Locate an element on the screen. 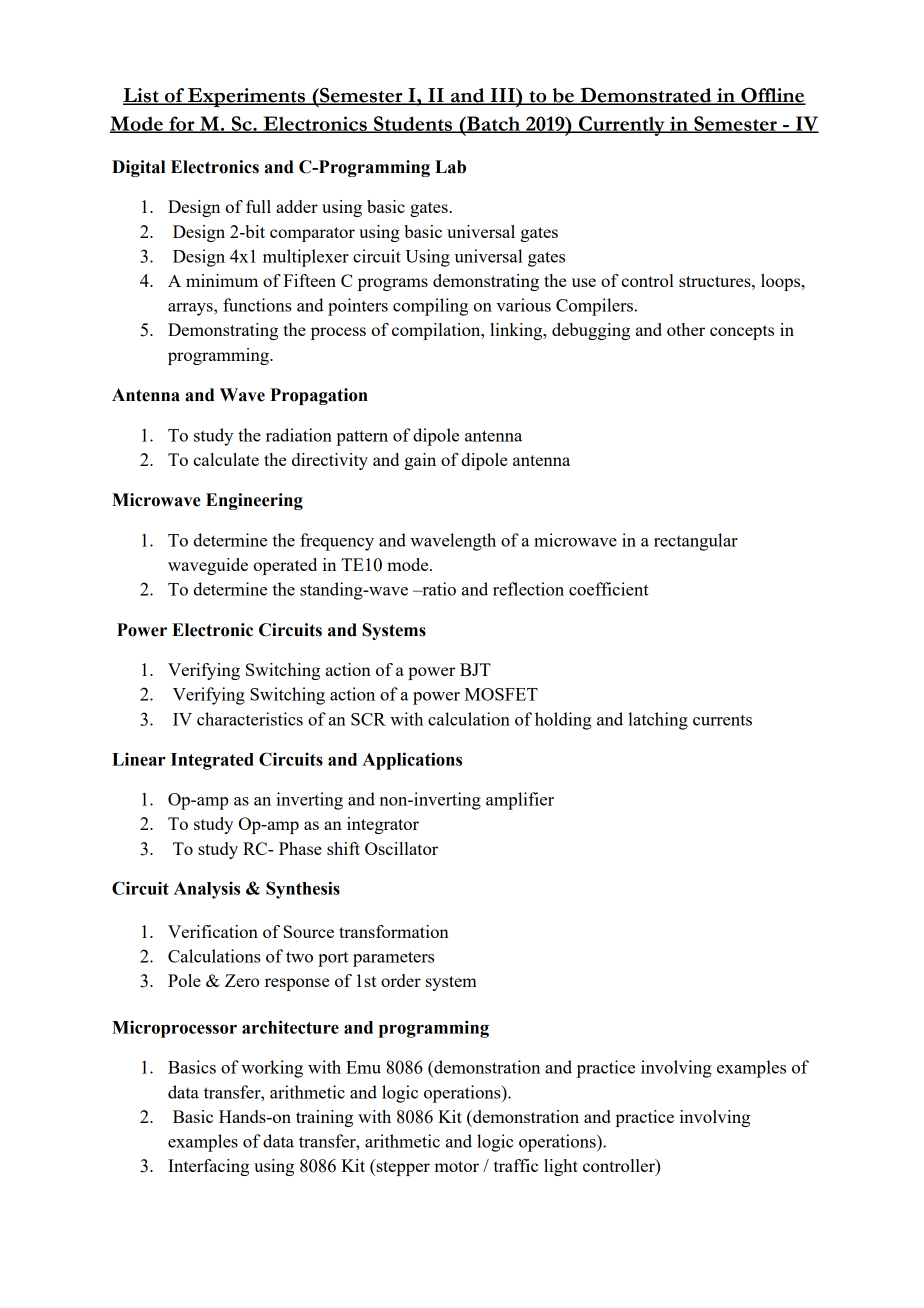 The width and height of the screenshot is (924, 1308). operated is located at coordinates (285, 566).
